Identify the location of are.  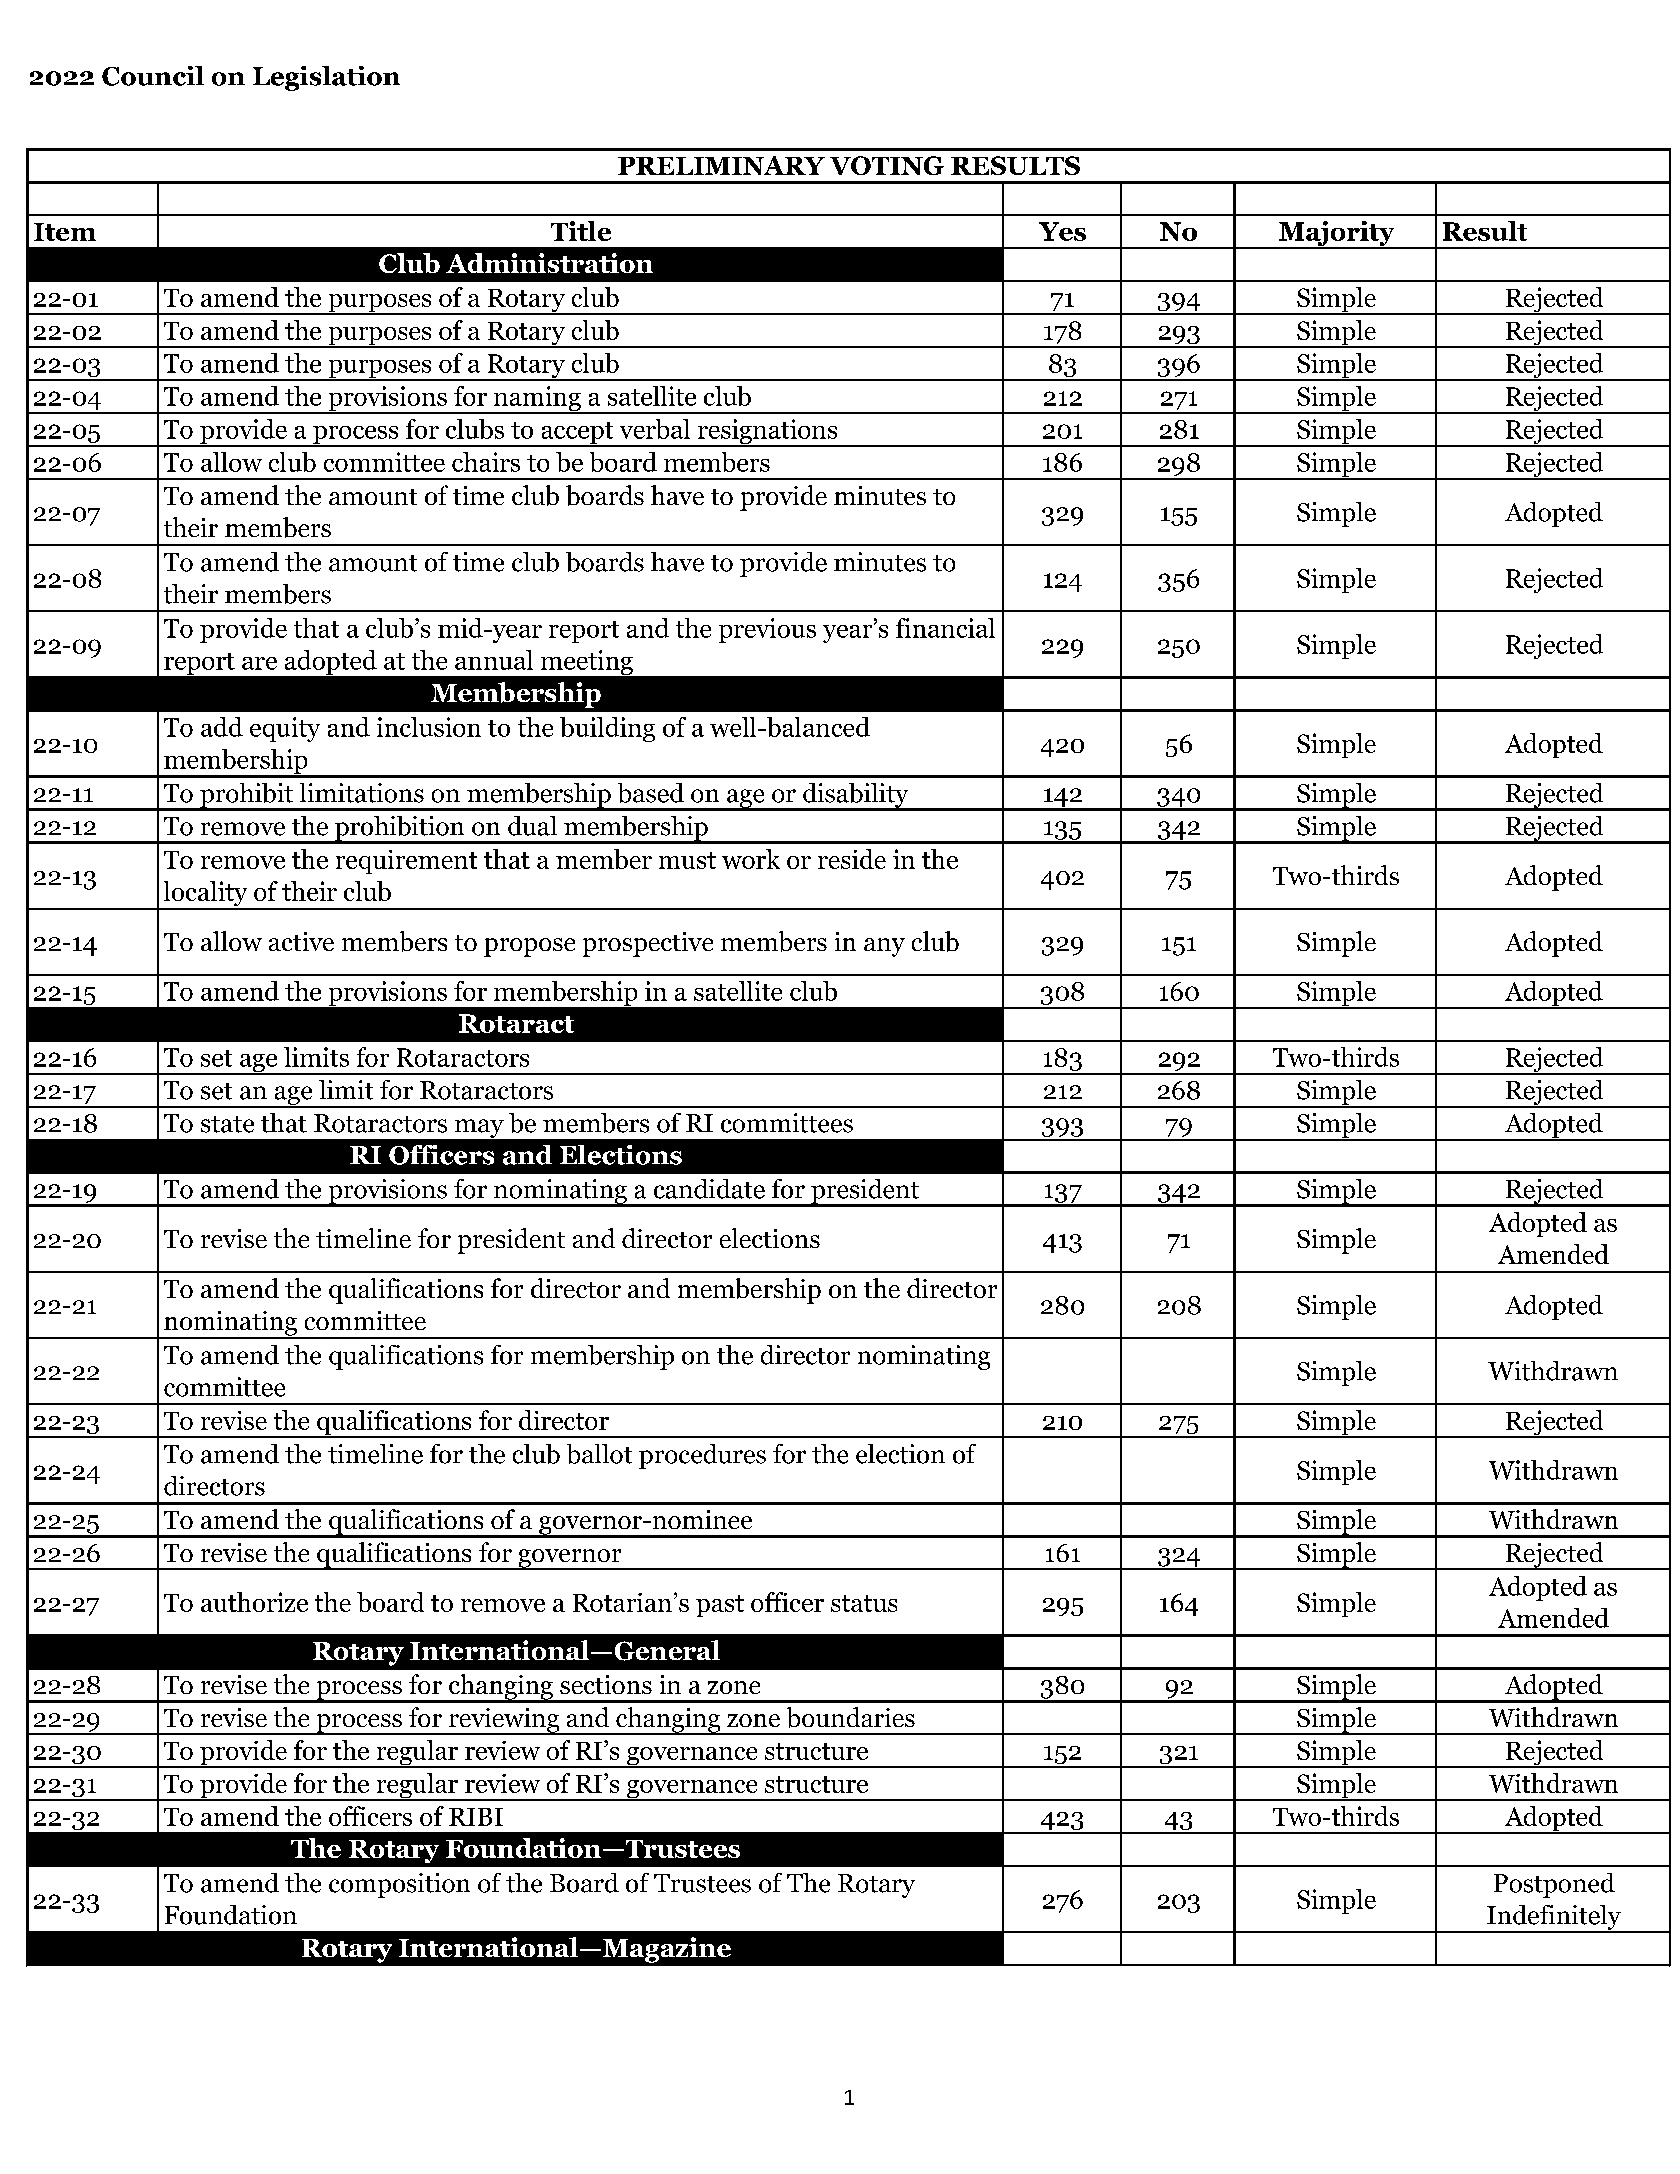
(259, 663).
